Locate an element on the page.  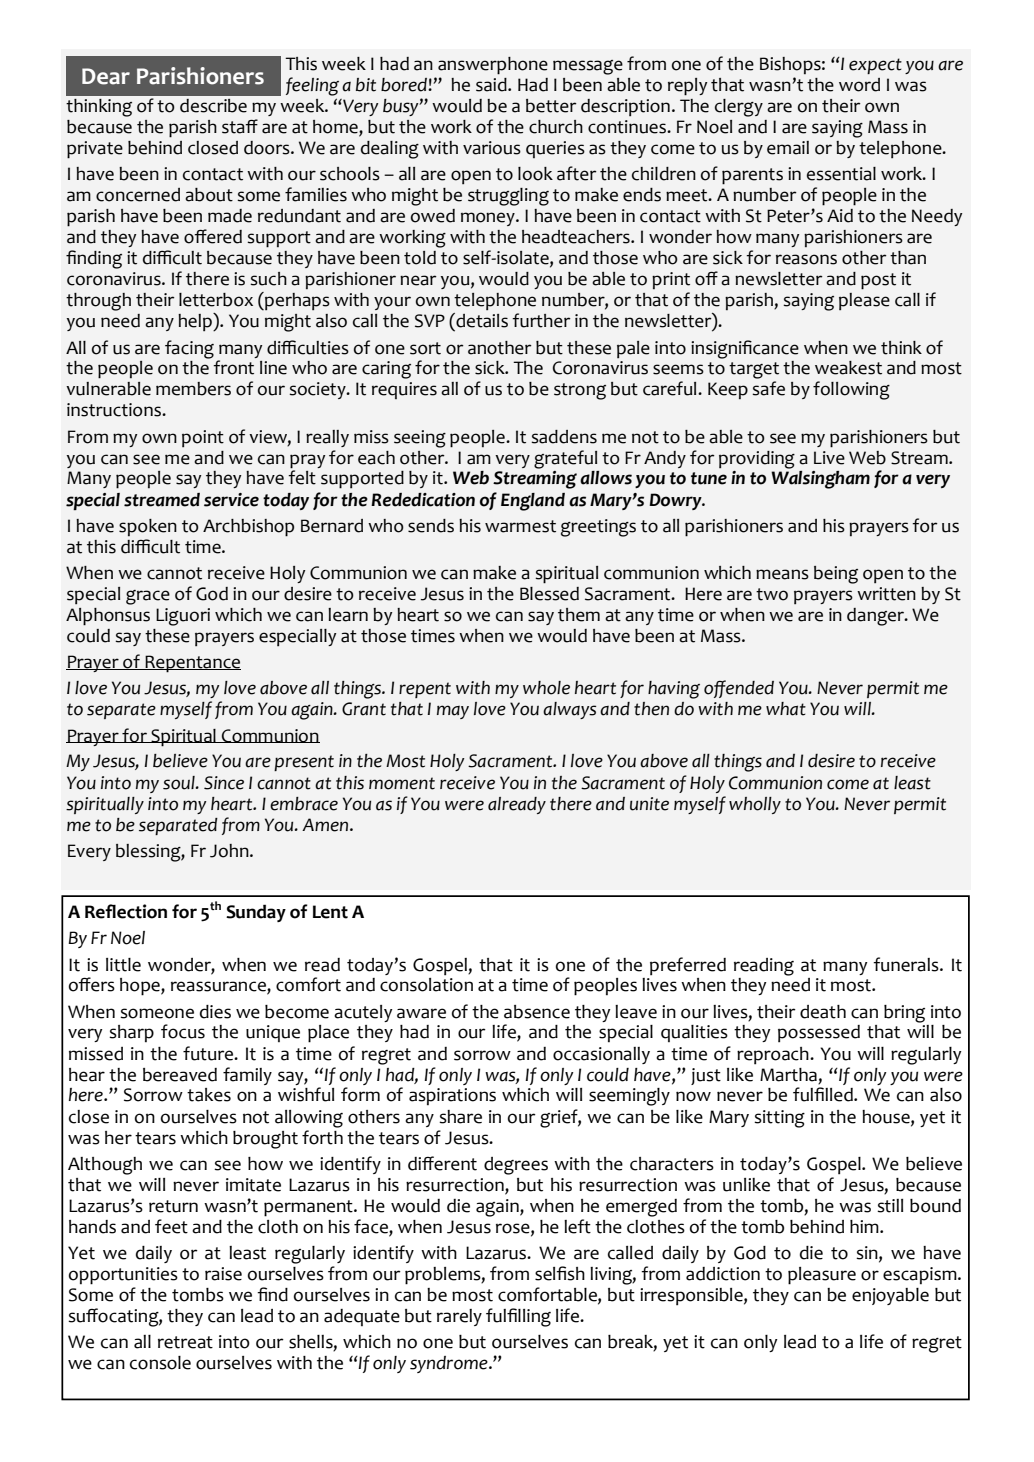
what is located at coordinates (786, 709).
